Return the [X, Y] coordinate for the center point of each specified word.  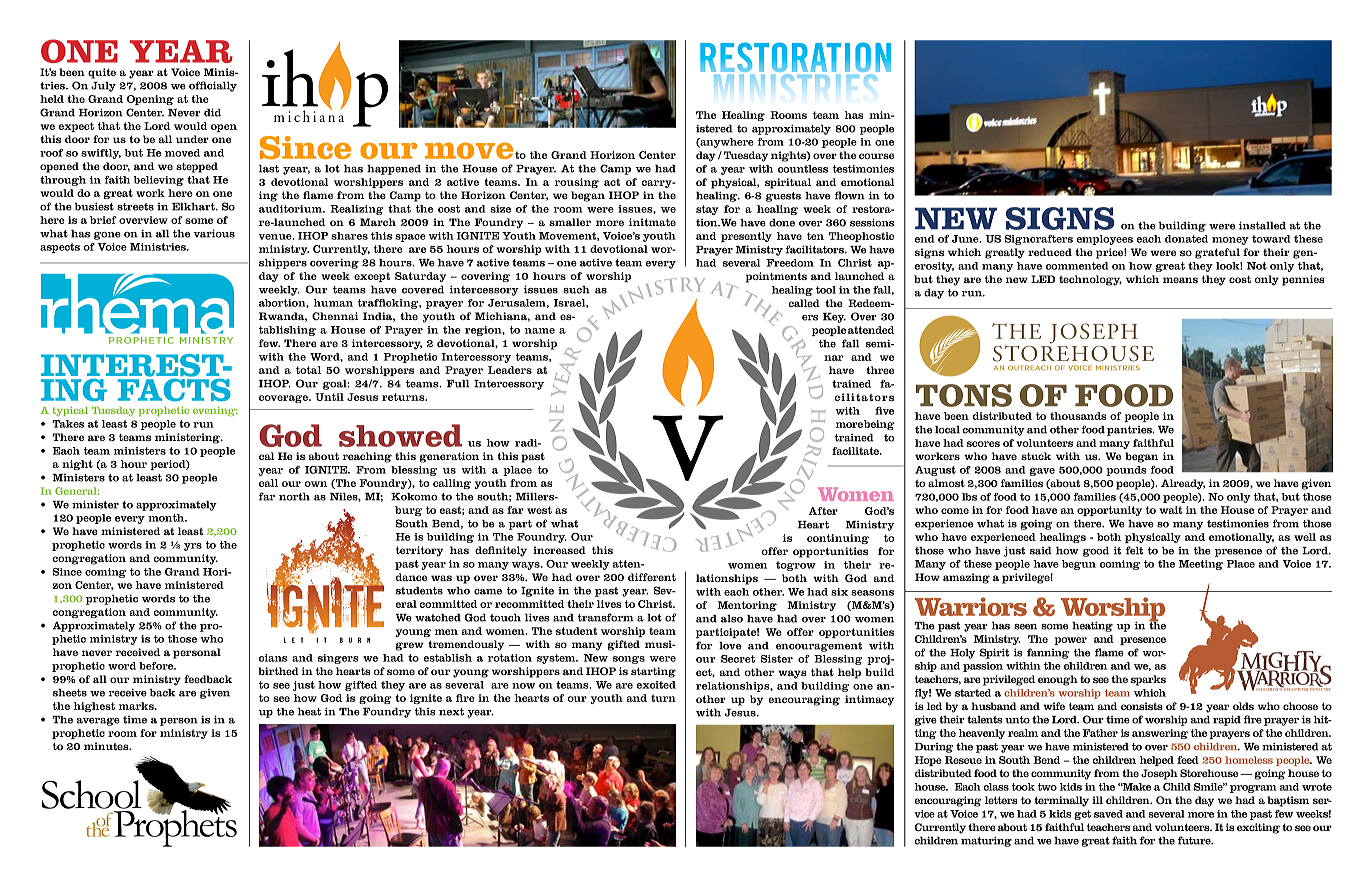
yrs [193, 547]
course [876, 156]
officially [213, 86]
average [98, 722]
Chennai [335, 316]
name [539, 331]
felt [1134, 550]
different [652, 577]
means [1180, 280]
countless [803, 169]
